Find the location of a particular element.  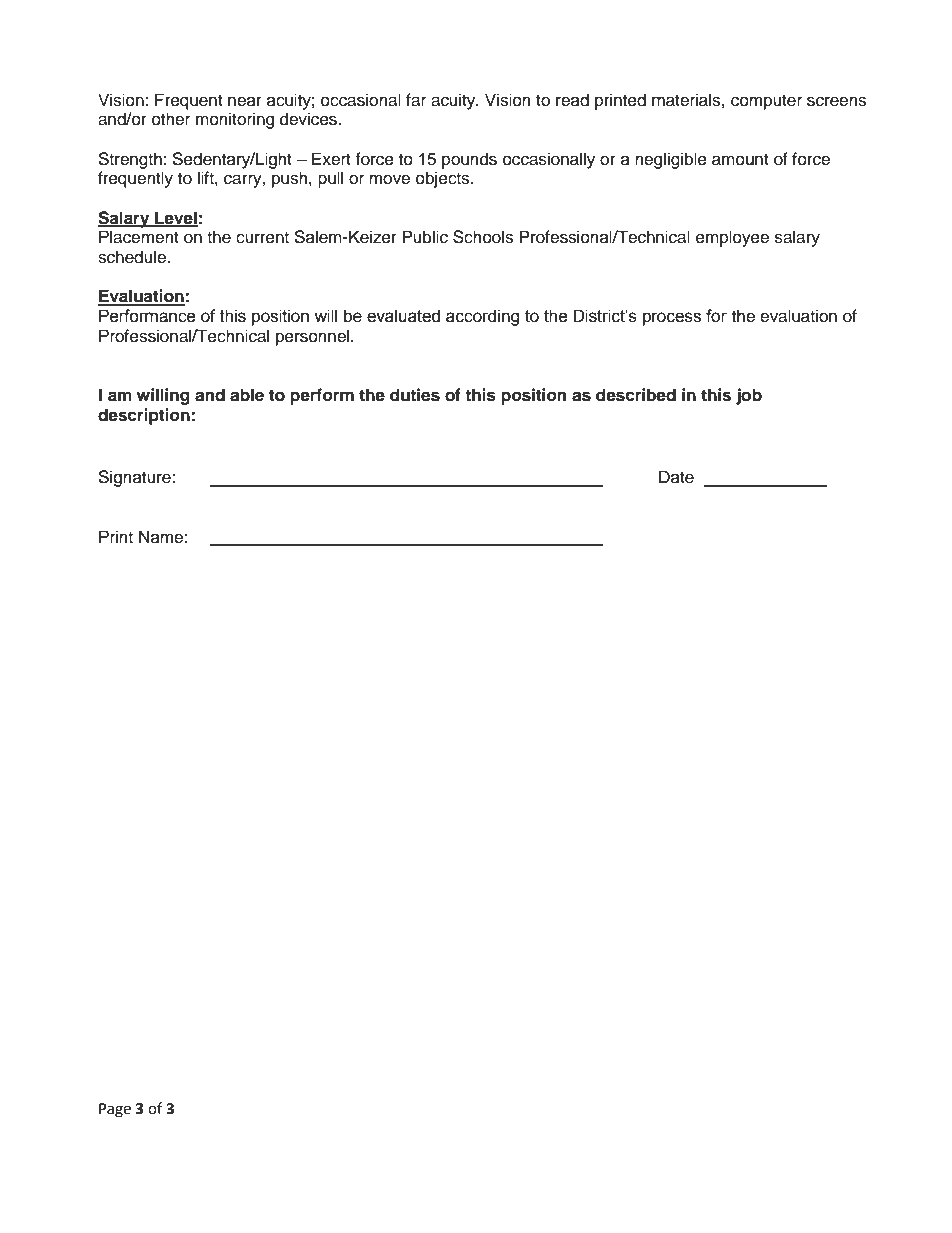

Date is located at coordinates (676, 477).
